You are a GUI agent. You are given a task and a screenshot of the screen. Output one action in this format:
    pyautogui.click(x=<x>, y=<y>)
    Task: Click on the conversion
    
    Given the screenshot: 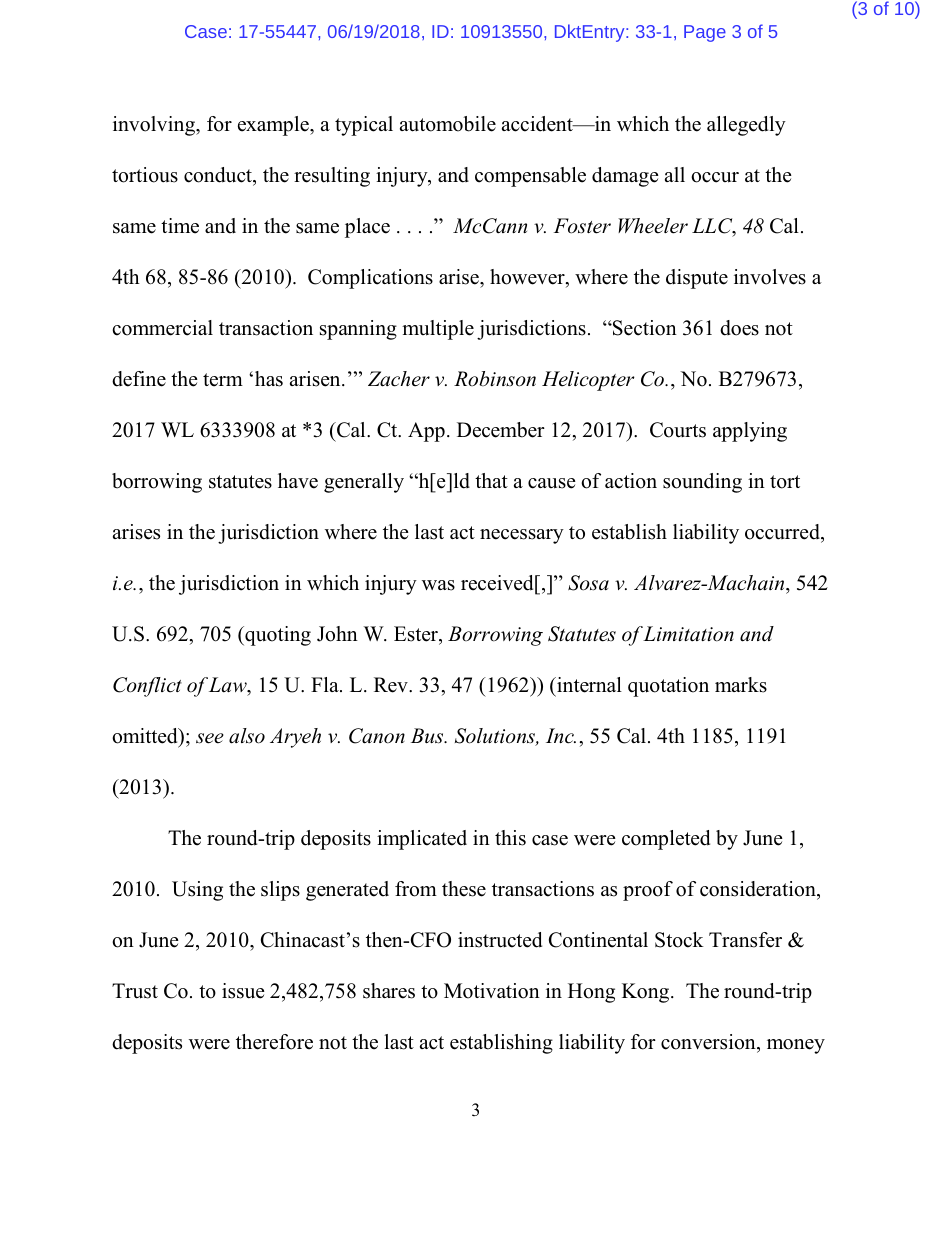 What is the action you would take?
    pyautogui.click(x=709, y=1043)
